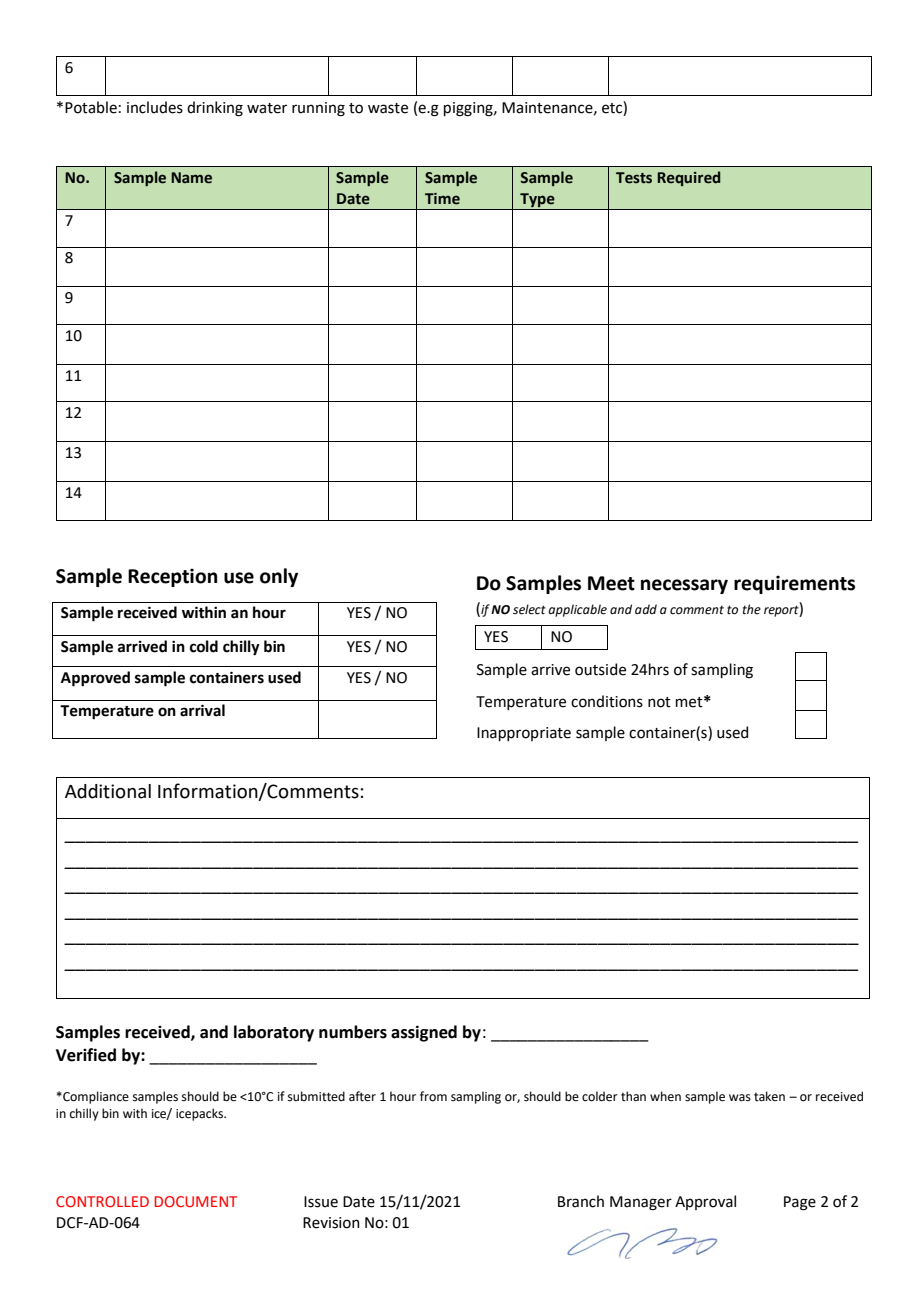  I want to click on select, so click(529, 609).
